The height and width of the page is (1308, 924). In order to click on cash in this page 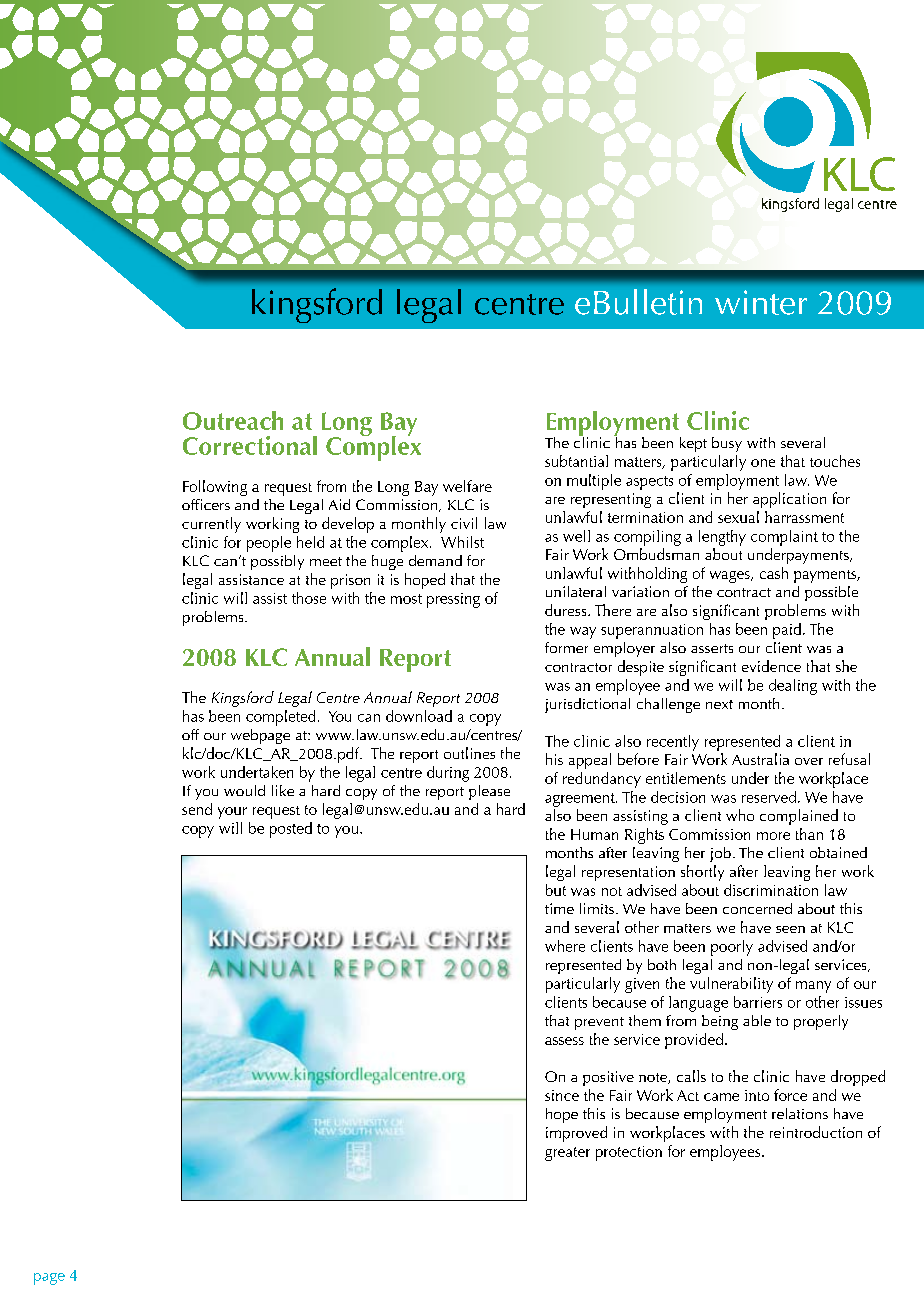, I will do `click(774, 573)`.
